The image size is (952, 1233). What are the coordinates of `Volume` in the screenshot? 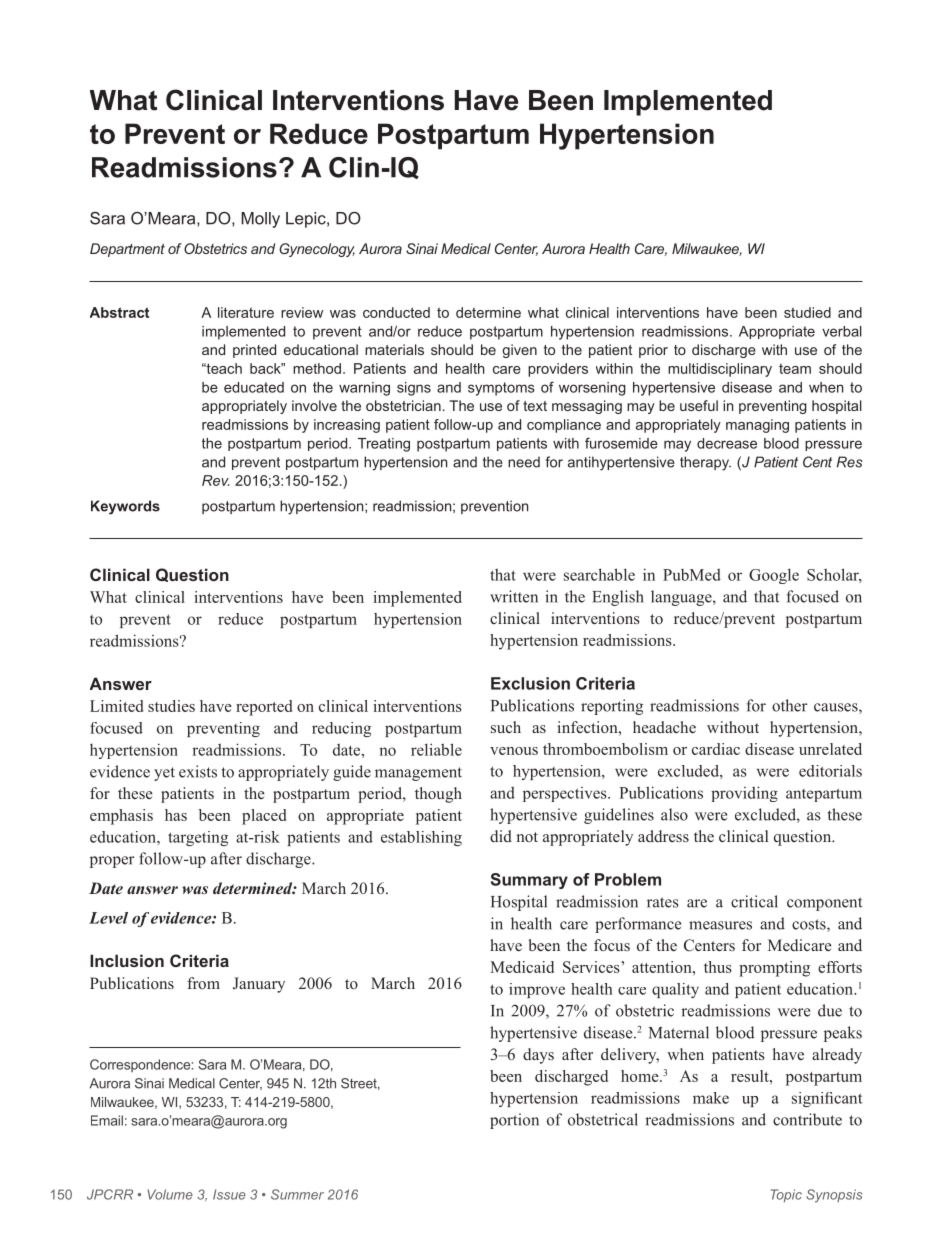 It's located at (170, 1194).
